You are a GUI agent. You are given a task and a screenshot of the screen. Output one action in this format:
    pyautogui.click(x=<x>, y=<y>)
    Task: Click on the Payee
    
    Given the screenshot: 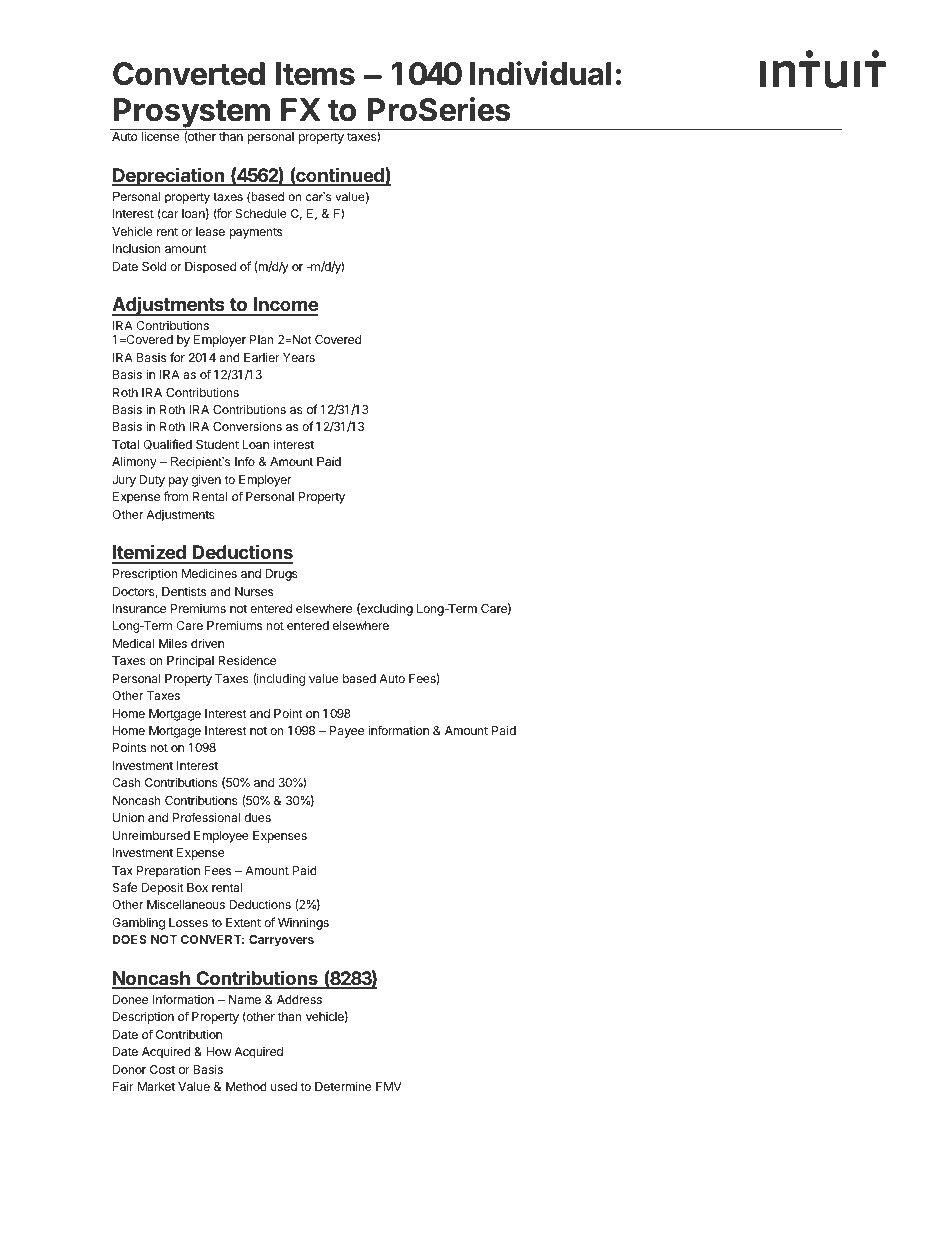 What is the action you would take?
    pyautogui.click(x=347, y=732)
